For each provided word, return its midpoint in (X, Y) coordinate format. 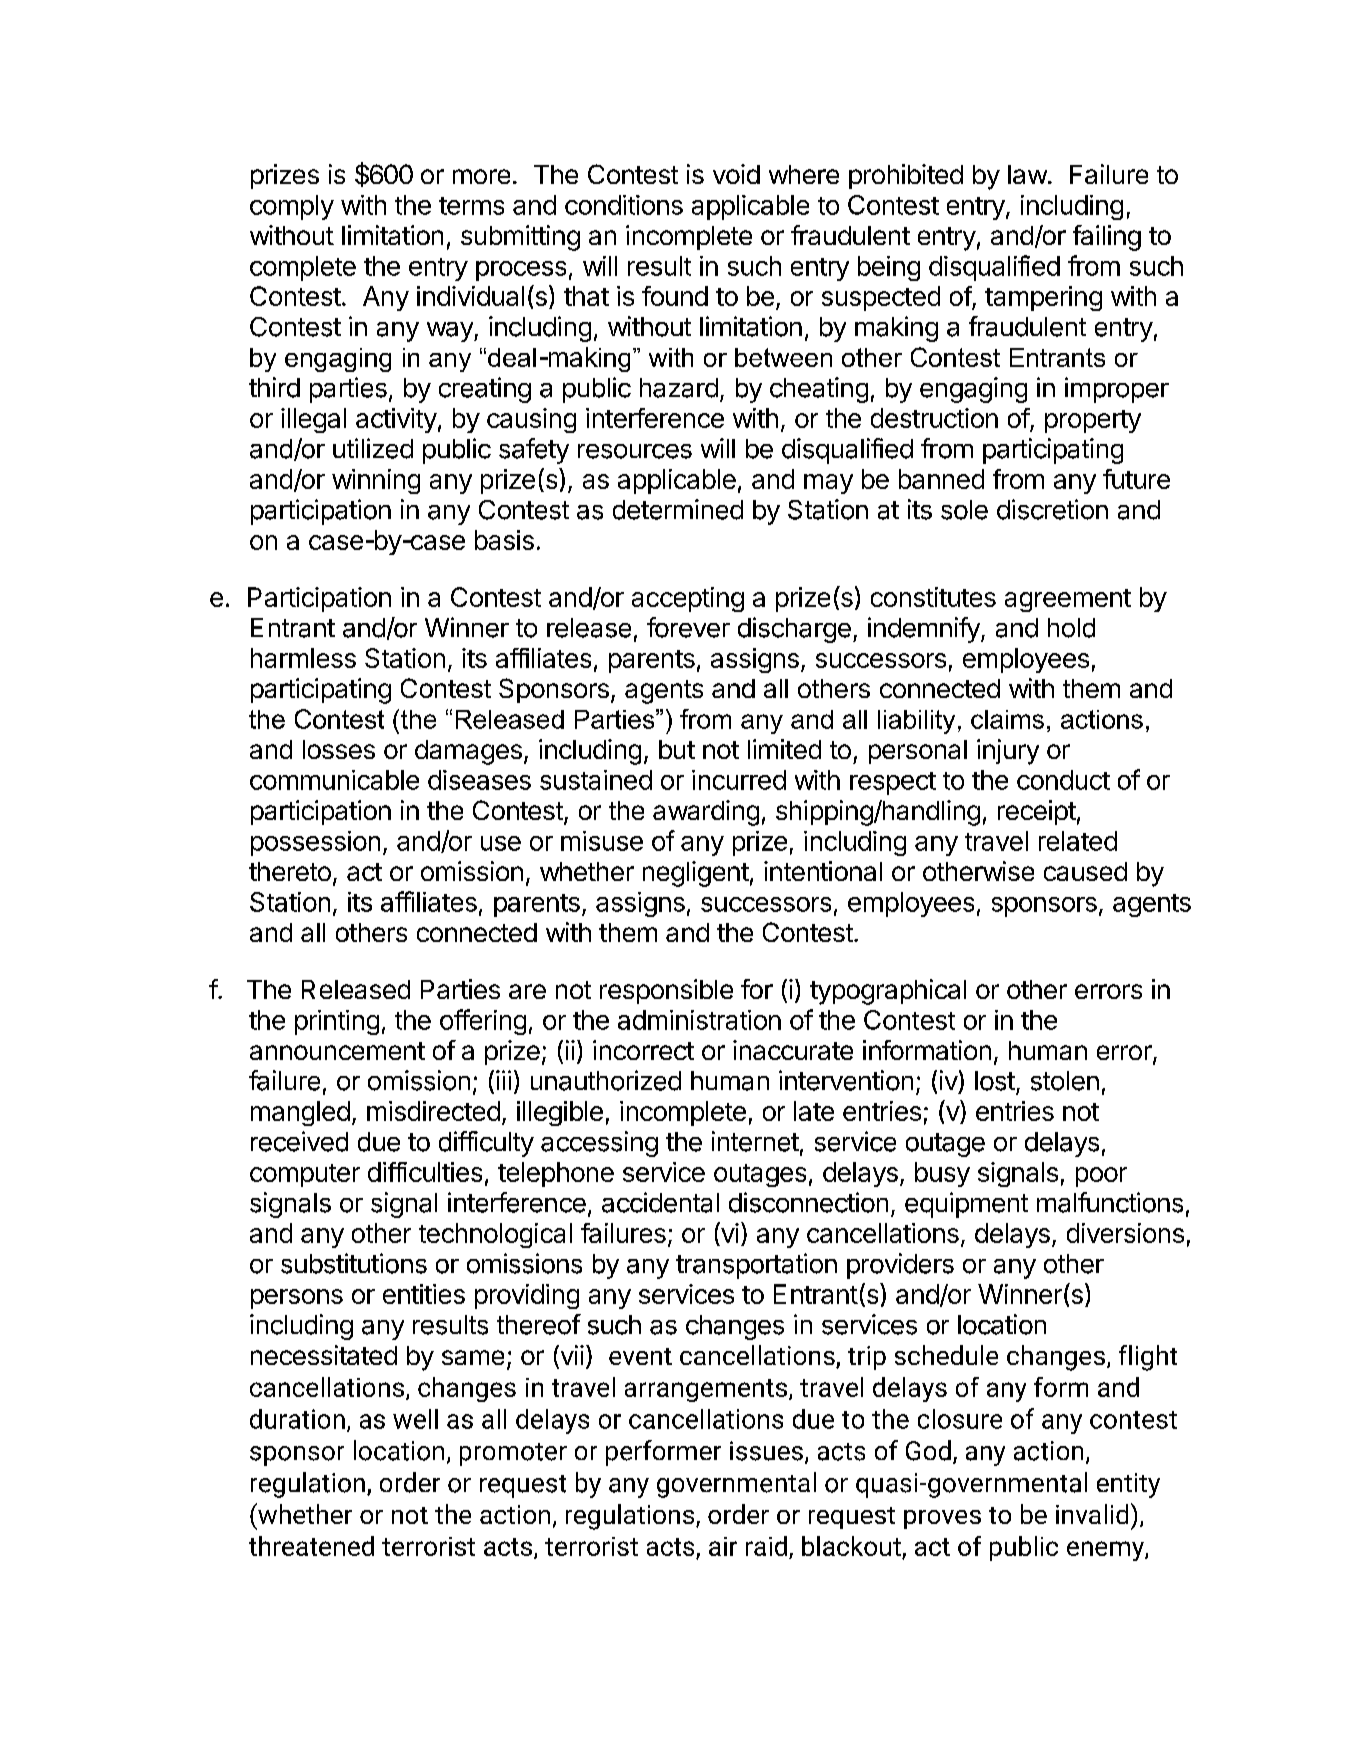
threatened (311, 1546)
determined (678, 509)
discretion (1052, 509)
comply (292, 207)
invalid (1092, 1514)
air (723, 1546)
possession (315, 843)
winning (376, 481)
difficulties (425, 1172)
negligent (696, 874)
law (1027, 174)
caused (1085, 871)
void (736, 174)
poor (1101, 1177)
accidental (660, 1202)
